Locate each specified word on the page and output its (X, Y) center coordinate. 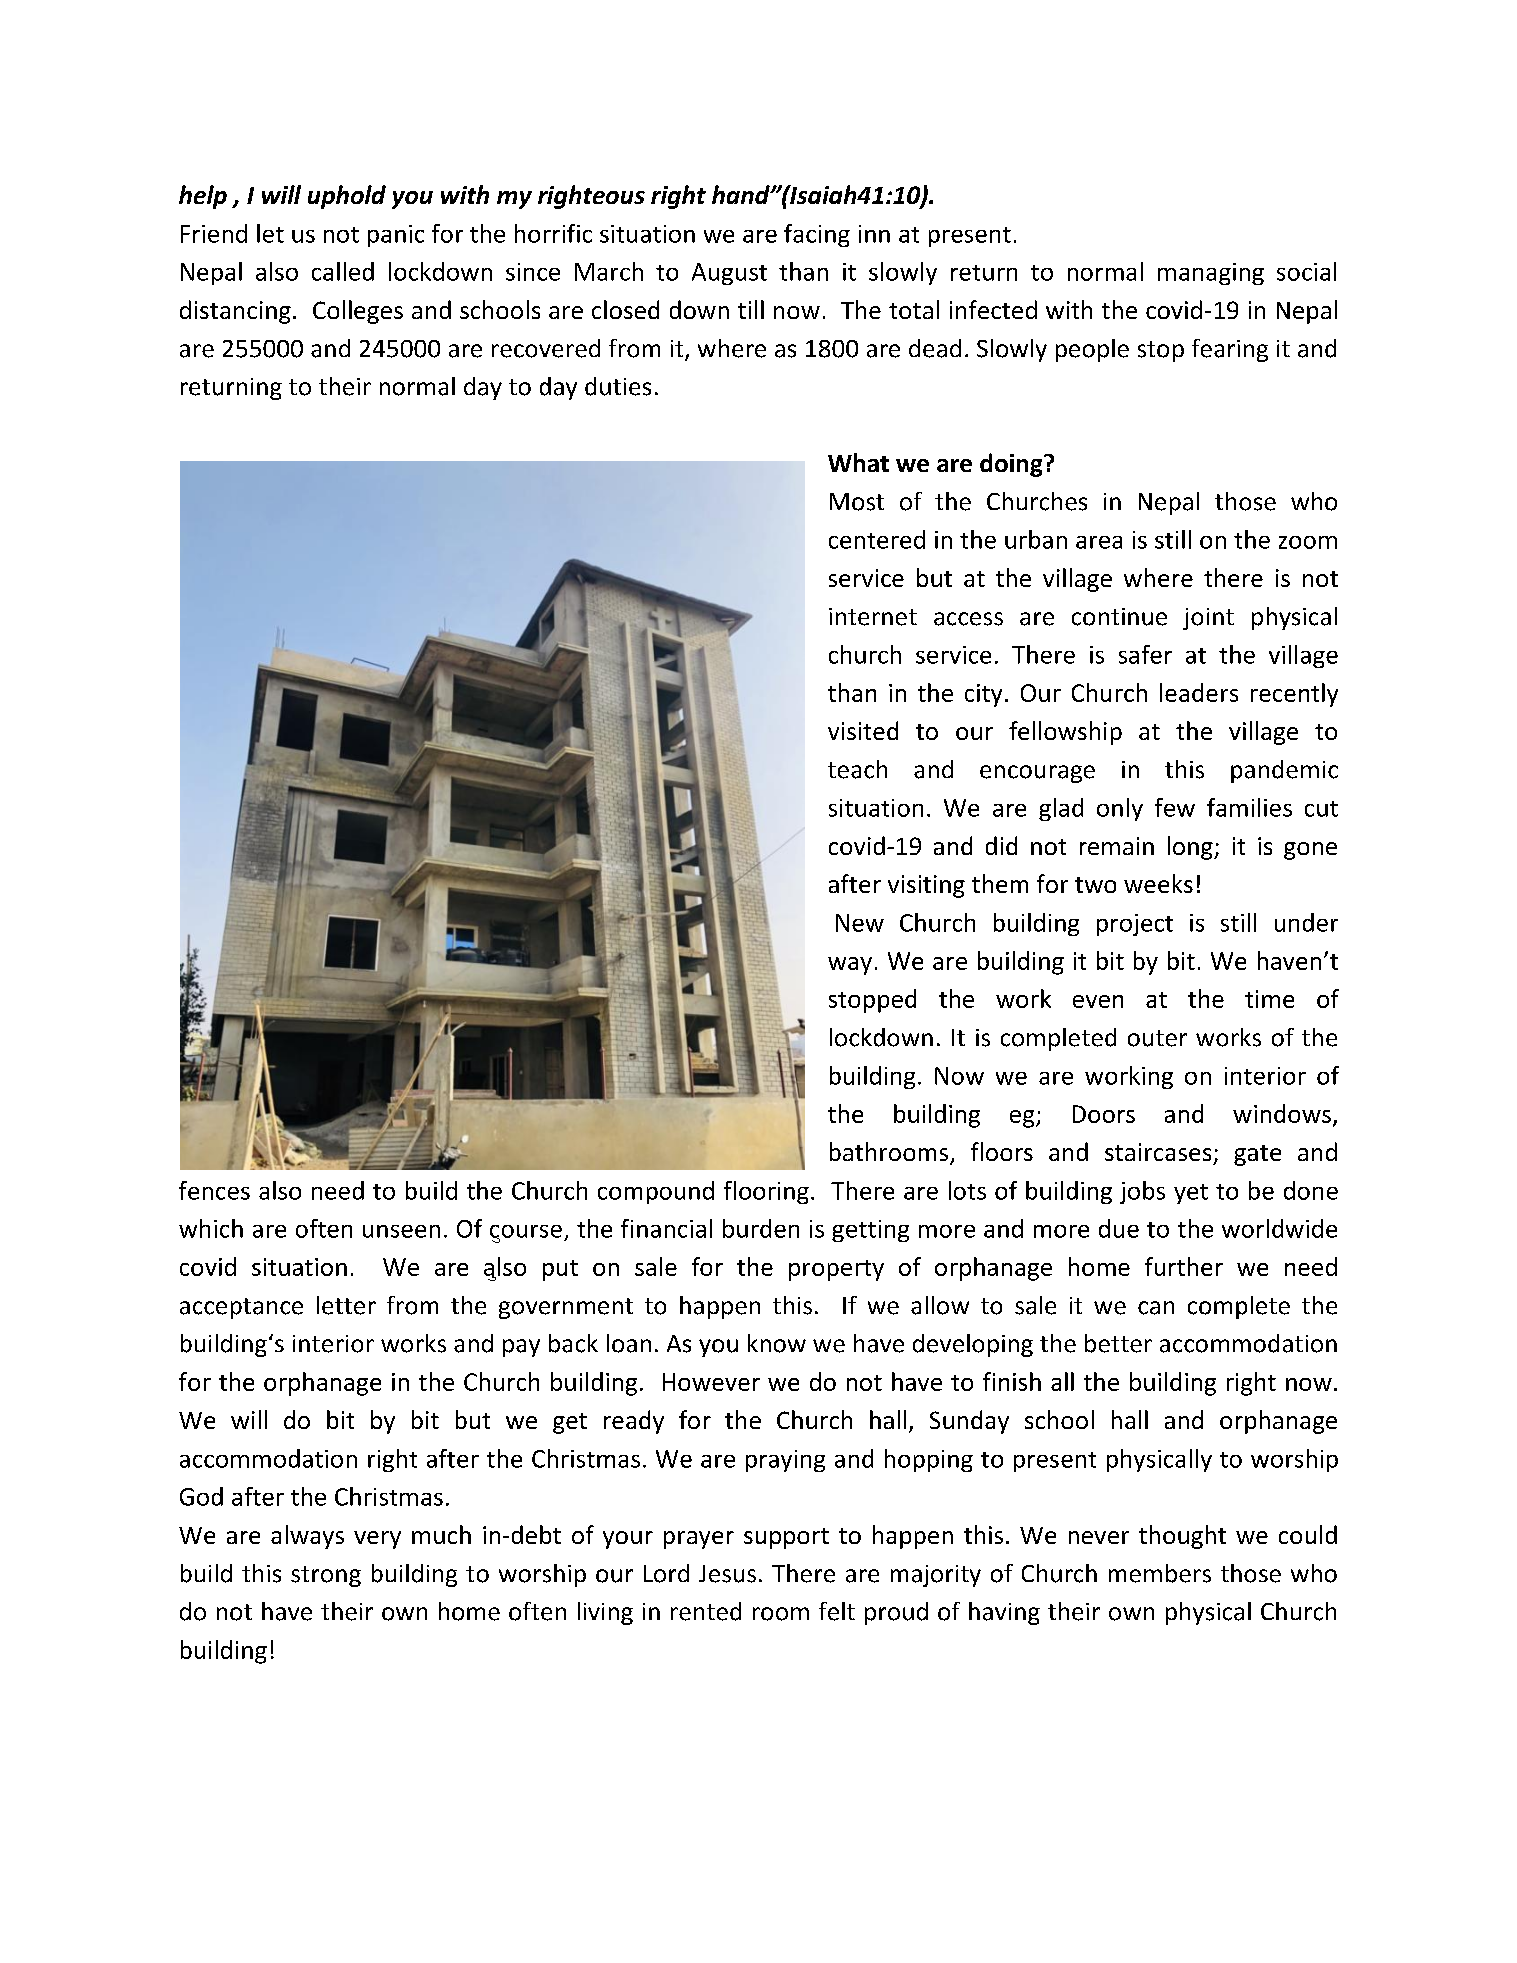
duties (618, 386)
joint (1208, 619)
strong (326, 1576)
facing (817, 235)
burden (761, 1228)
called (343, 271)
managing (1211, 274)
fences (214, 1190)
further (1184, 1266)
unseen (401, 1231)
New (860, 923)
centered (877, 539)
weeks (1158, 883)
